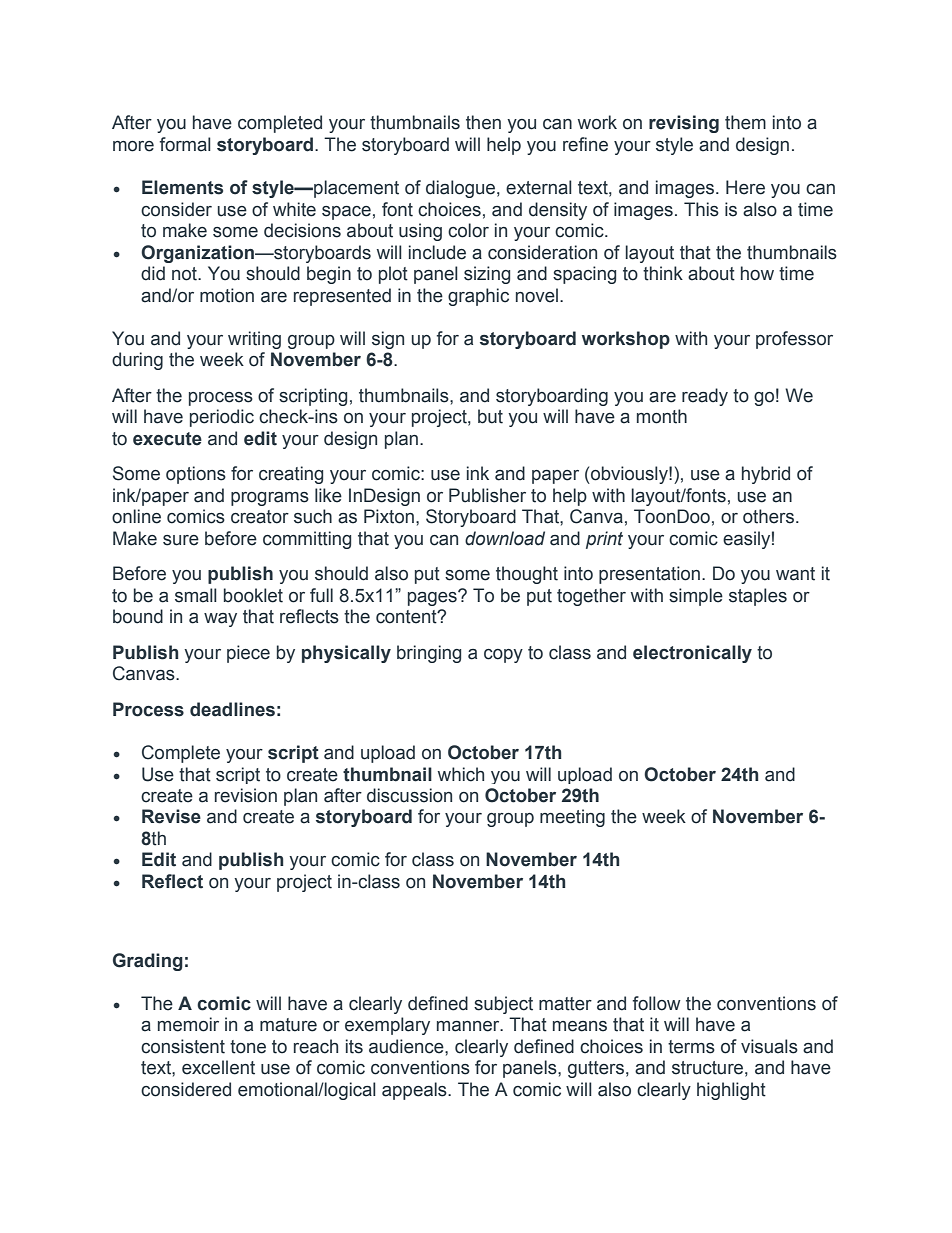  Describe the element at coordinates (254, 340) in the screenshot. I see `writing` at that location.
